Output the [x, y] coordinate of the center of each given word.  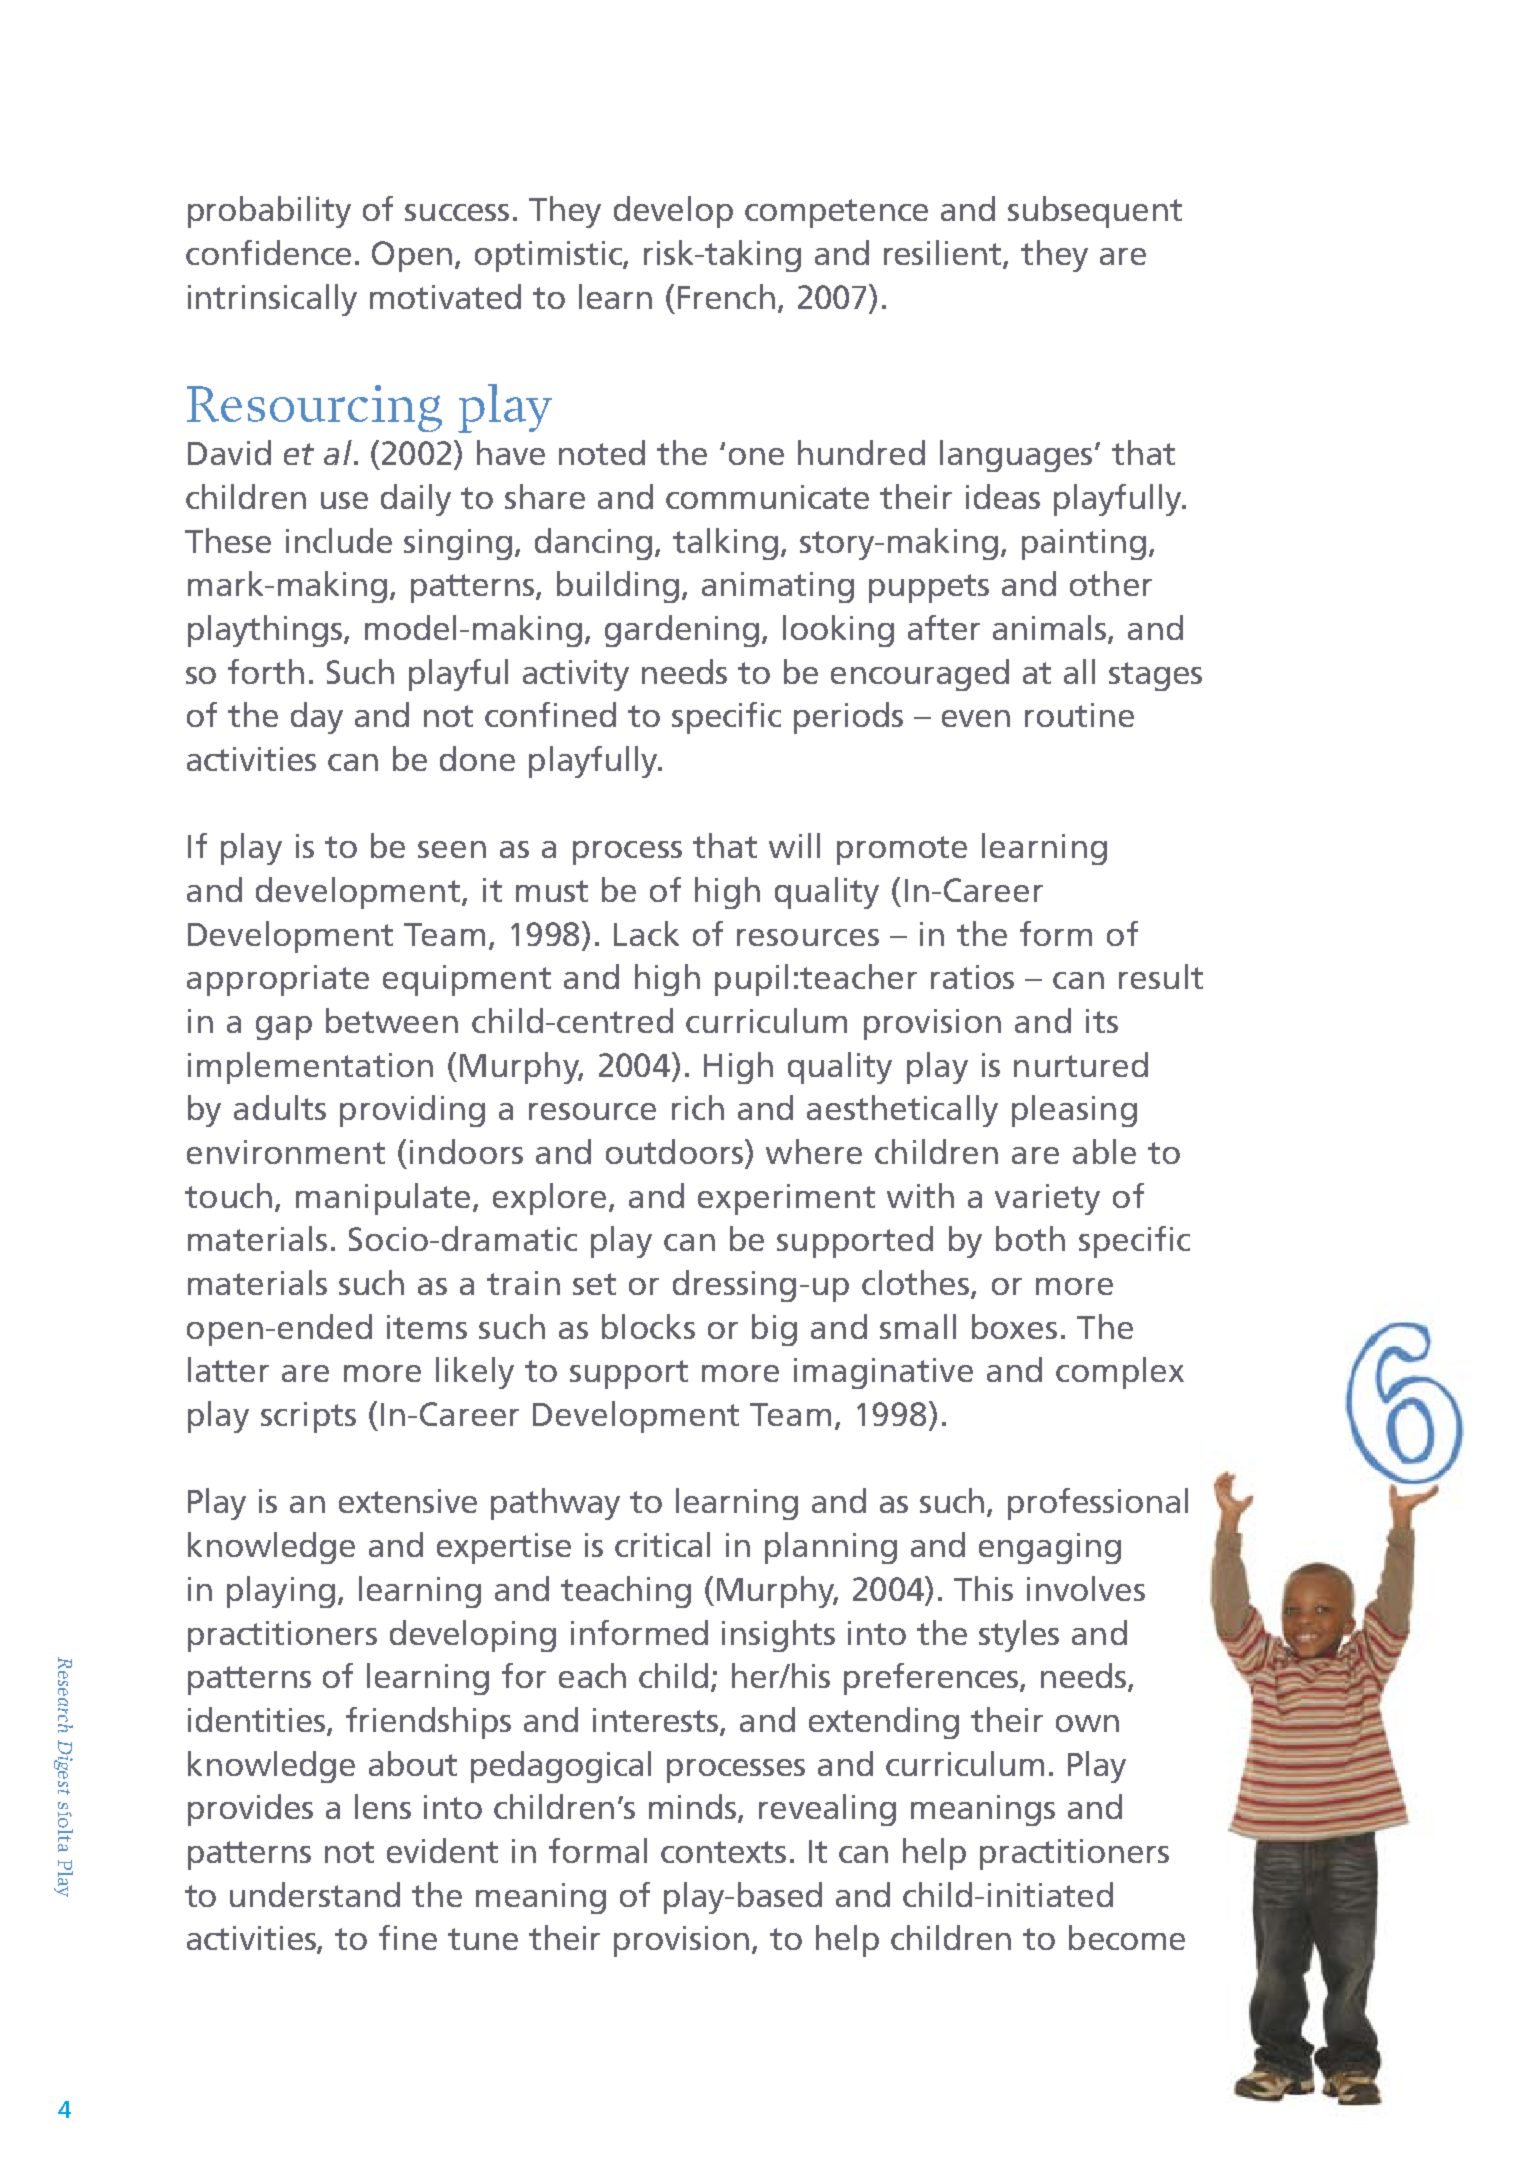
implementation [310, 1068]
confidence [268, 252]
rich [698, 1107]
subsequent [1095, 212]
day [317, 718]
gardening [682, 631]
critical [662, 1544]
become [1127, 1937]
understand [315, 1894]
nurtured [1081, 1064]
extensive [408, 1501]
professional [1098, 1504]
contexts [723, 1852]
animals [1051, 629]
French [726, 296]
